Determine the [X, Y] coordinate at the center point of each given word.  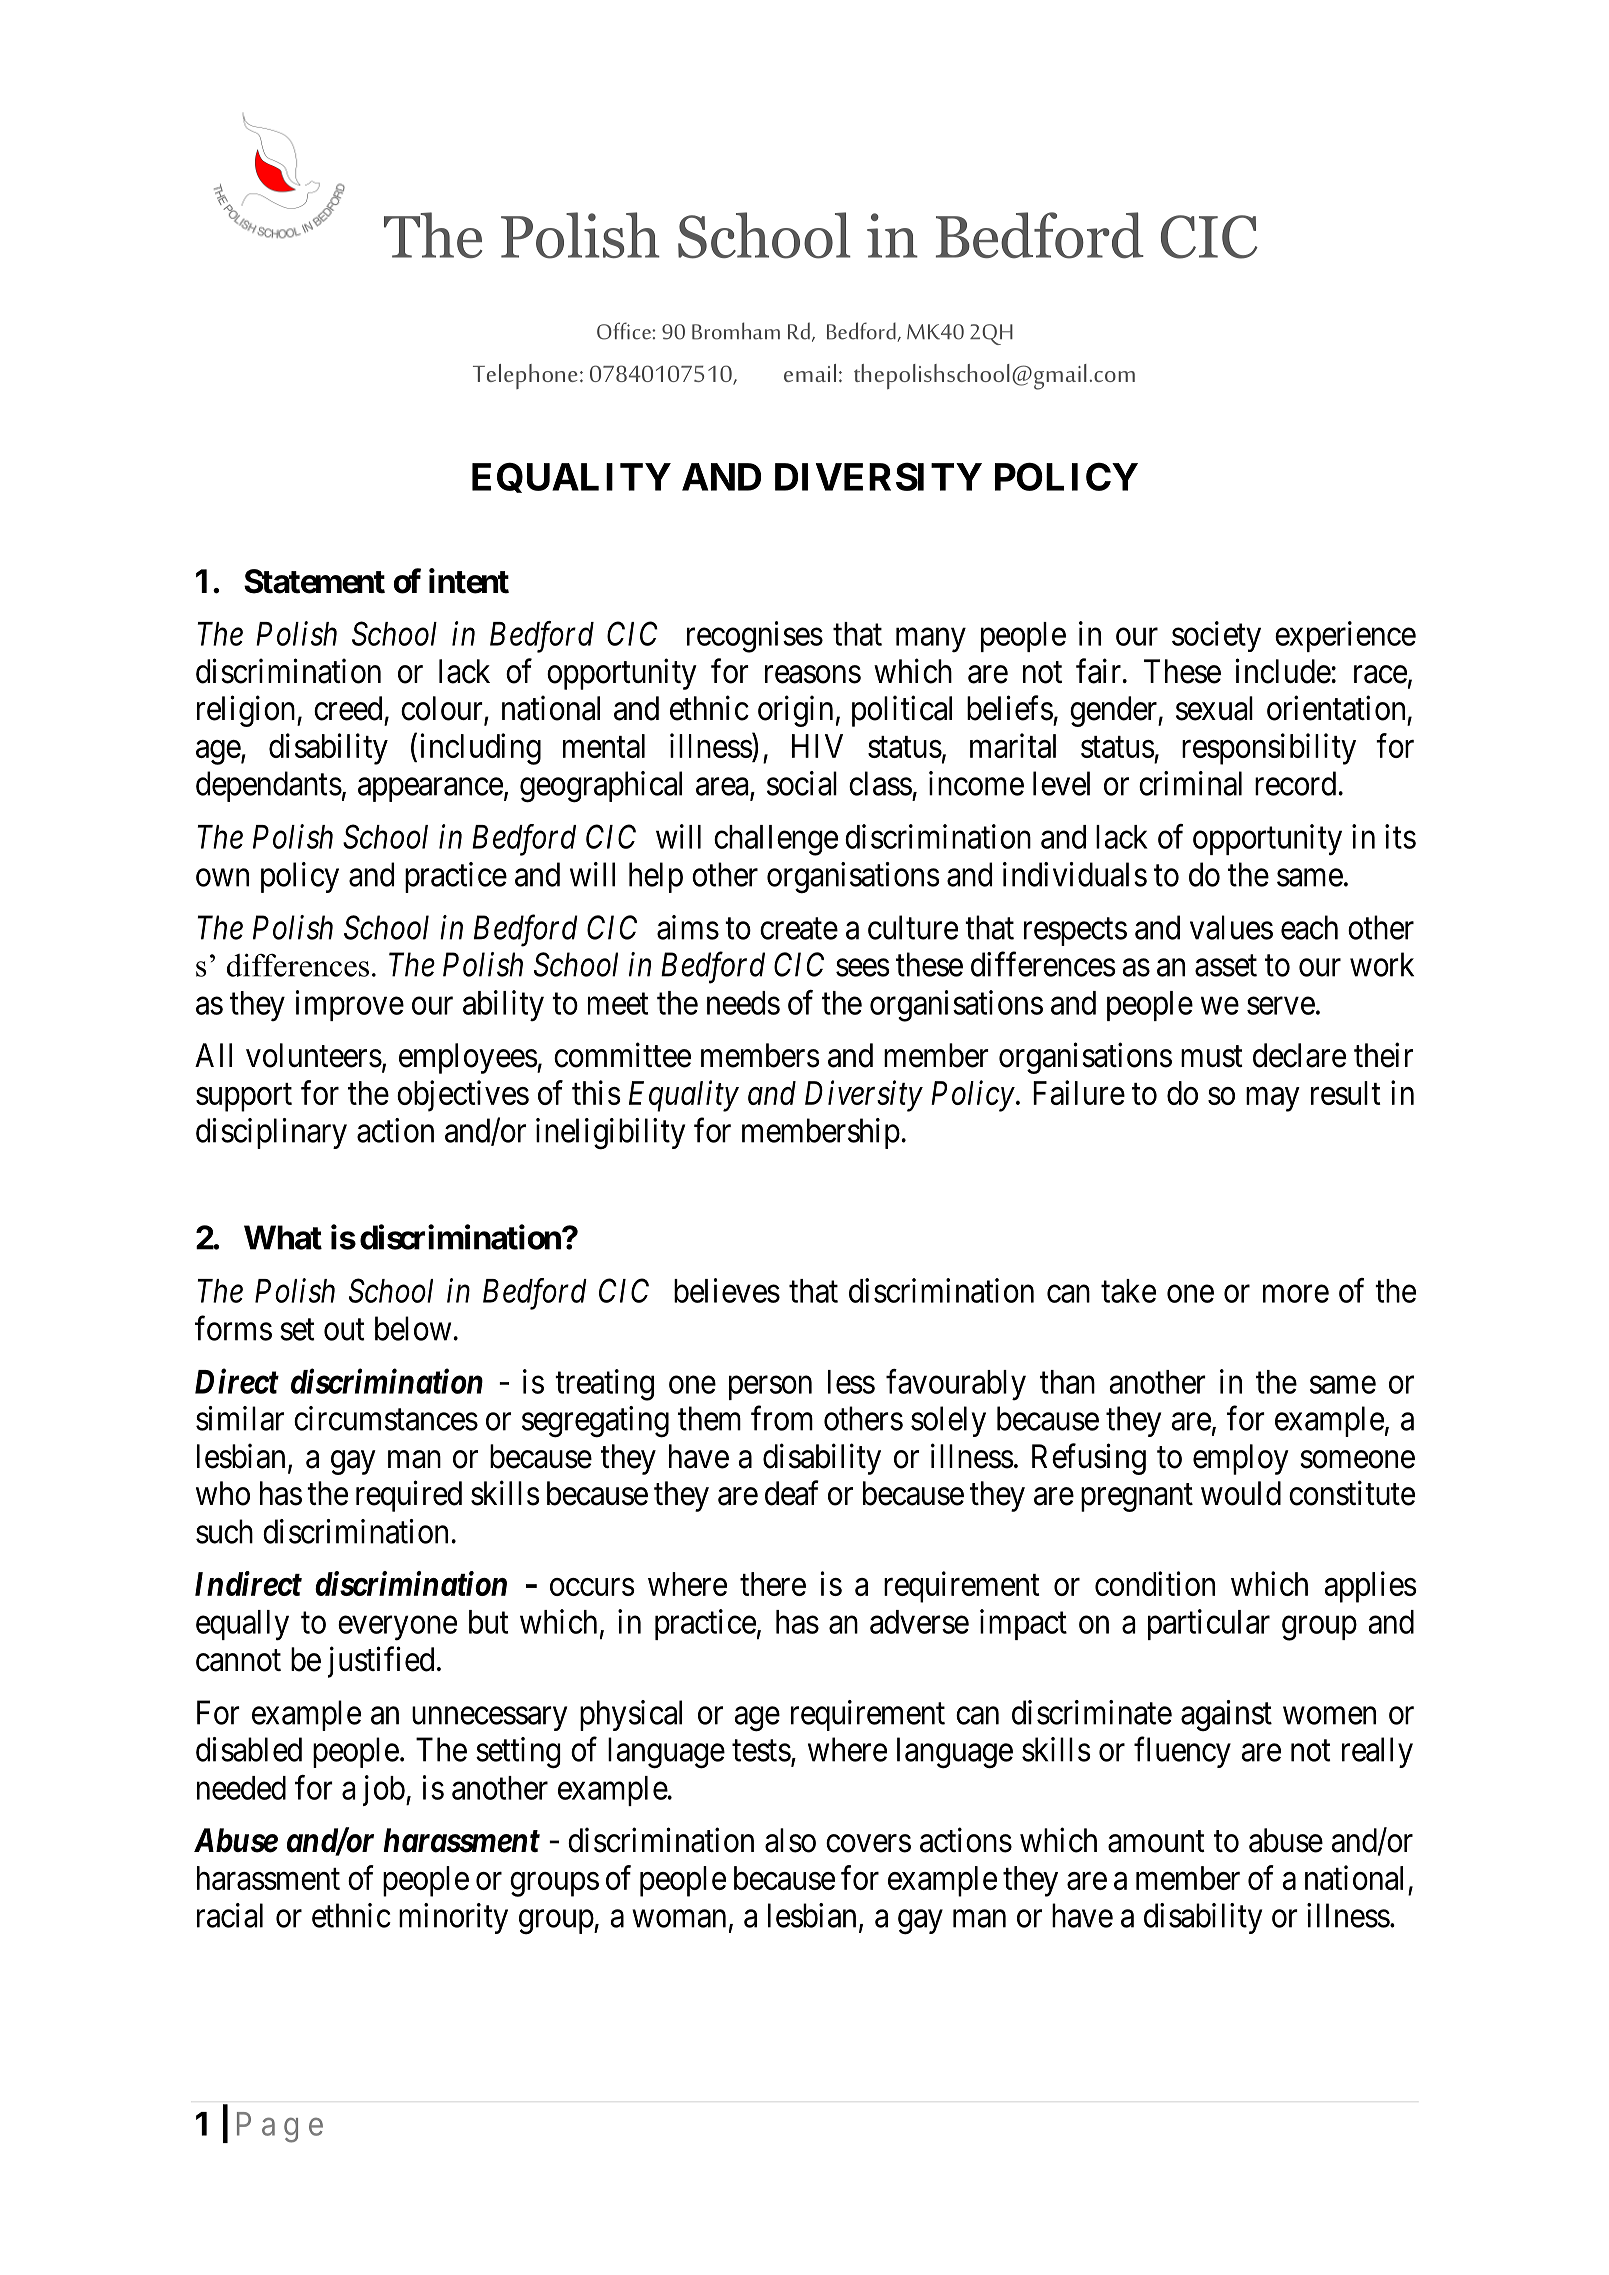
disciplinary [271, 1133]
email [810, 373]
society [1216, 636]
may [1273, 1099]
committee [622, 1055]
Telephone [525, 376]
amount [1156, 1842]
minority [453, 1918]
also [790, 1840]
